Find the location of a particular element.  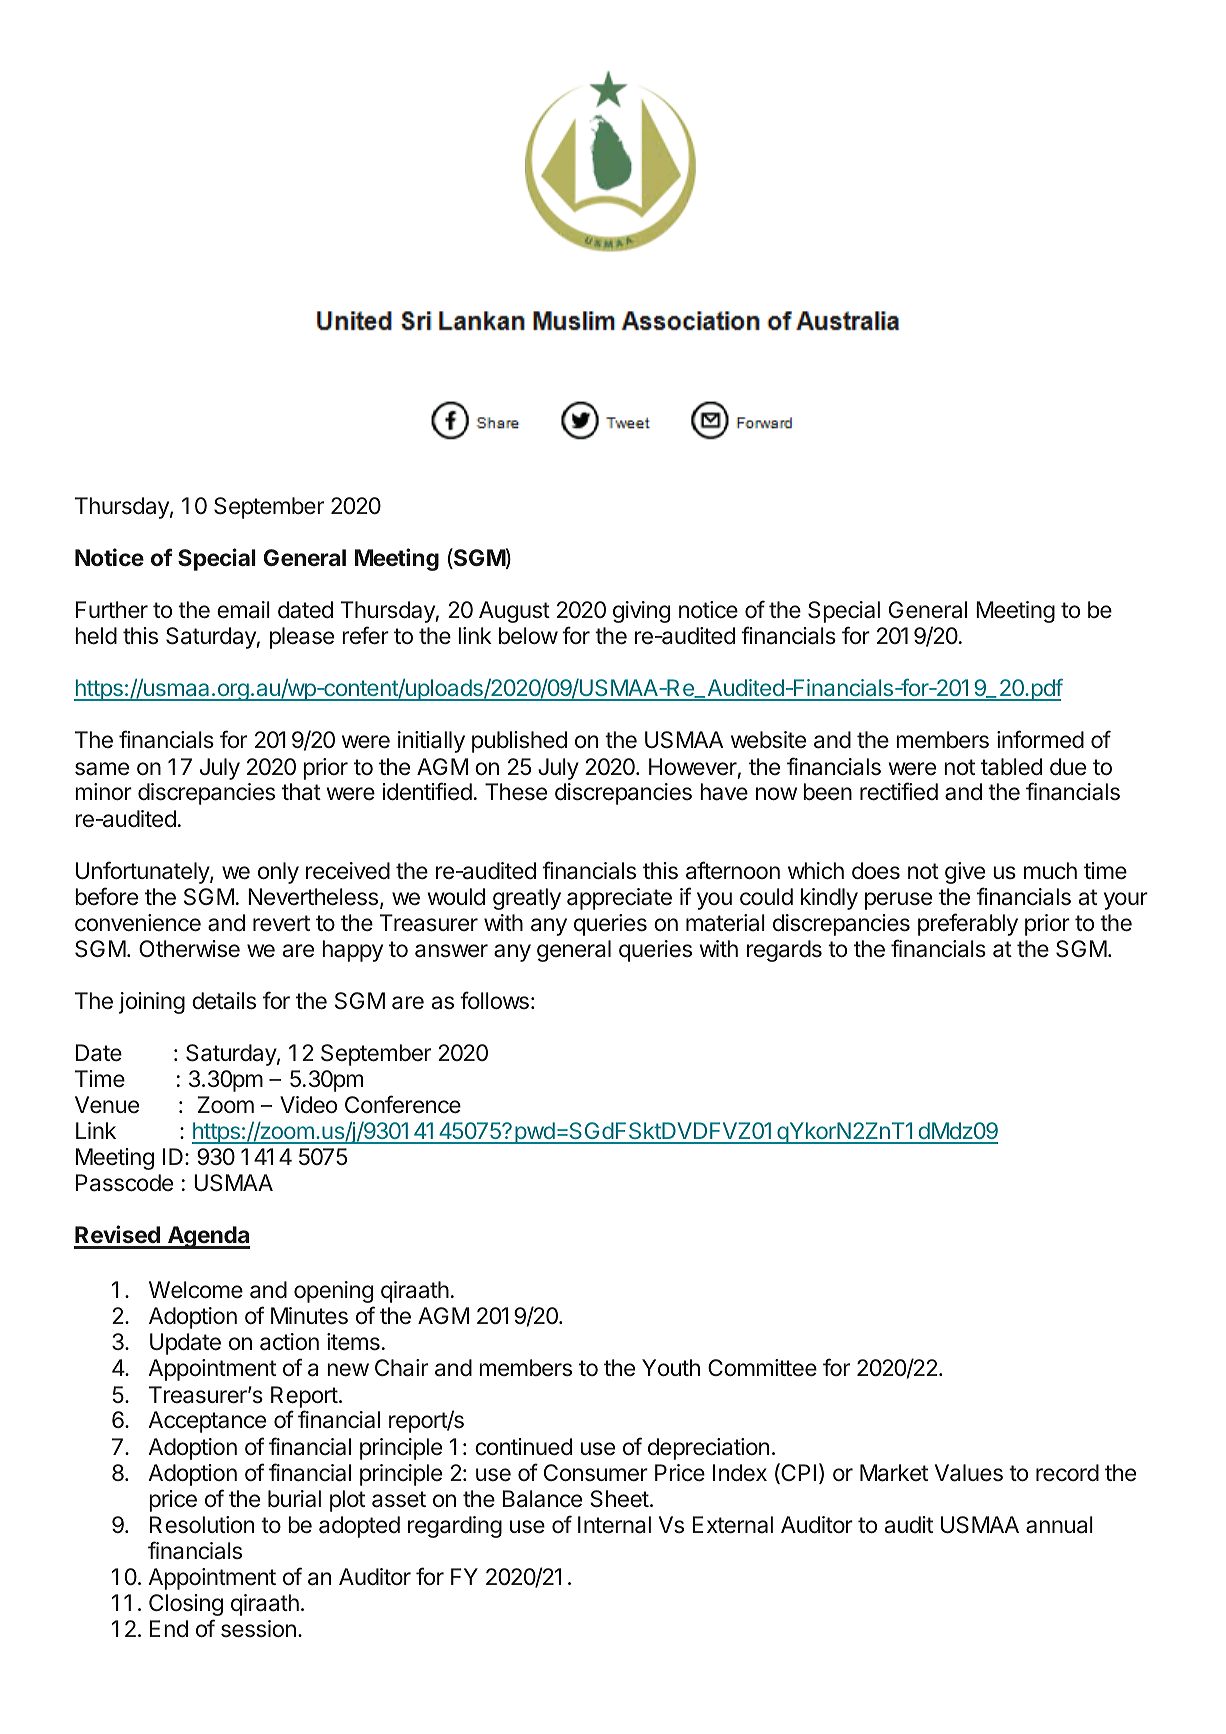

Internal is located at coordinates (614, 1525).
